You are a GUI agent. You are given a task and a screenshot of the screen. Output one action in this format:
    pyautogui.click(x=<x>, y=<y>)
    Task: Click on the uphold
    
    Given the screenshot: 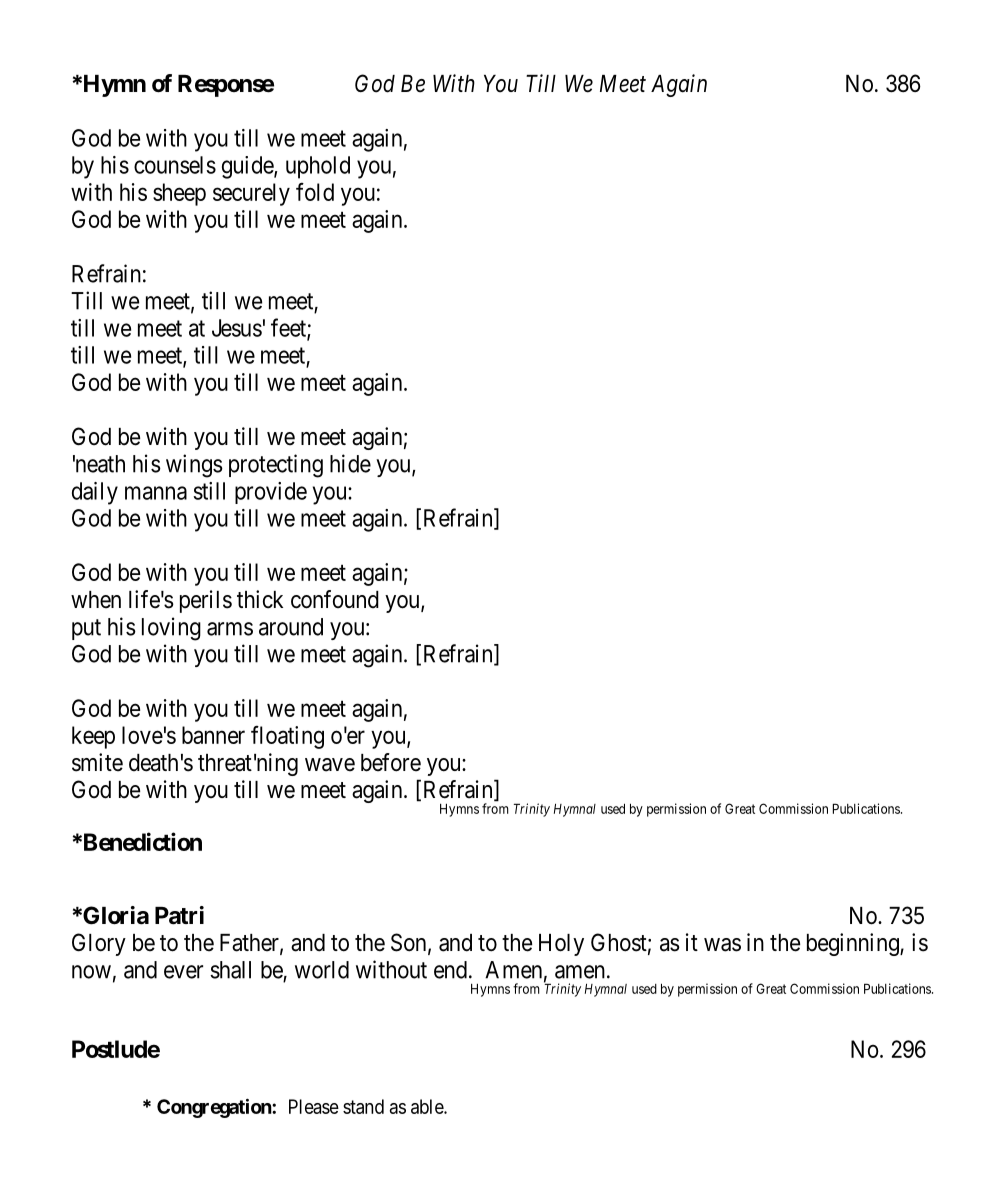 What is the action you would take?
    pyautogui.click(x=318, y=167)
